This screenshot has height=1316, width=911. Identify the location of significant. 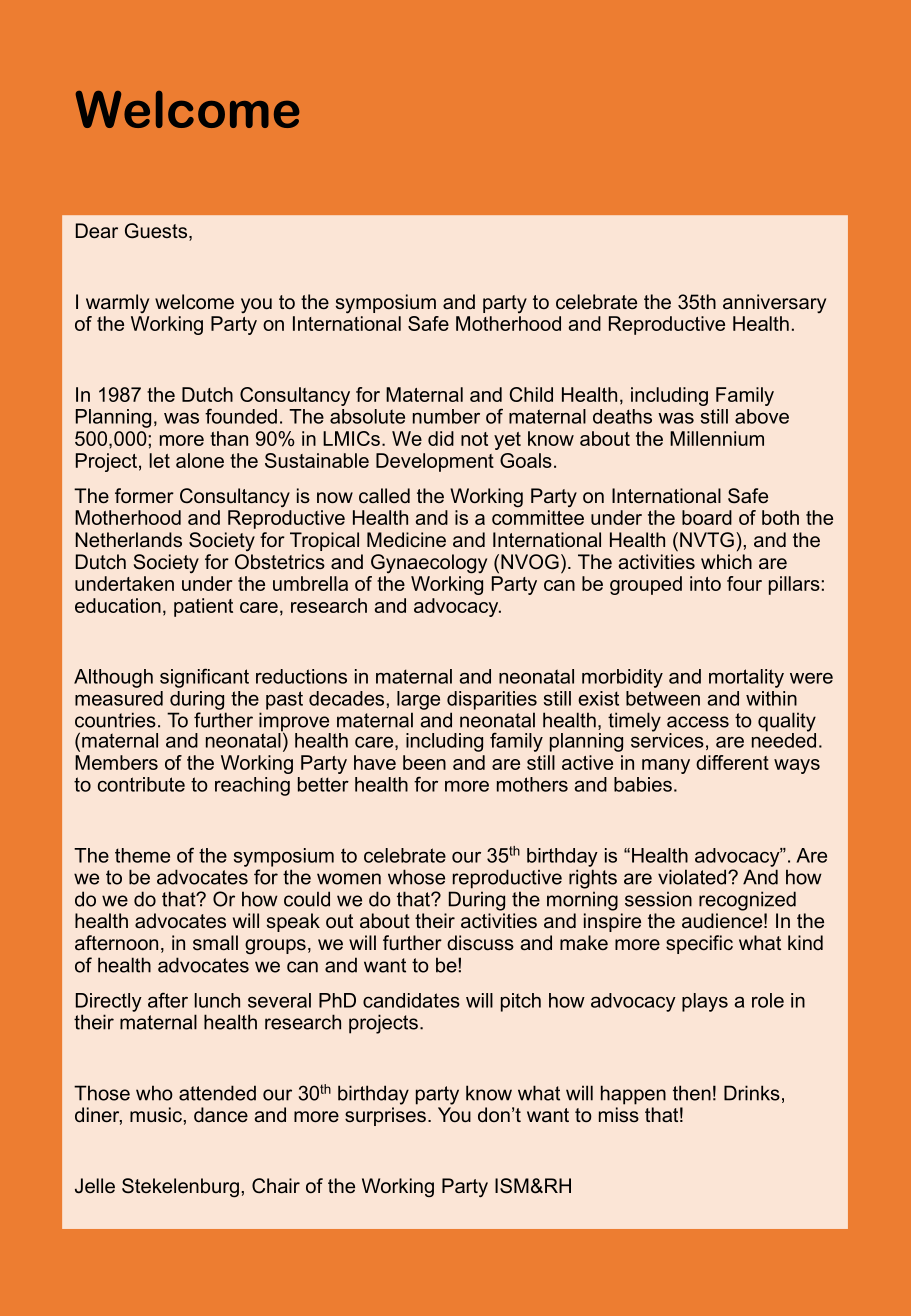
(204, 678).
